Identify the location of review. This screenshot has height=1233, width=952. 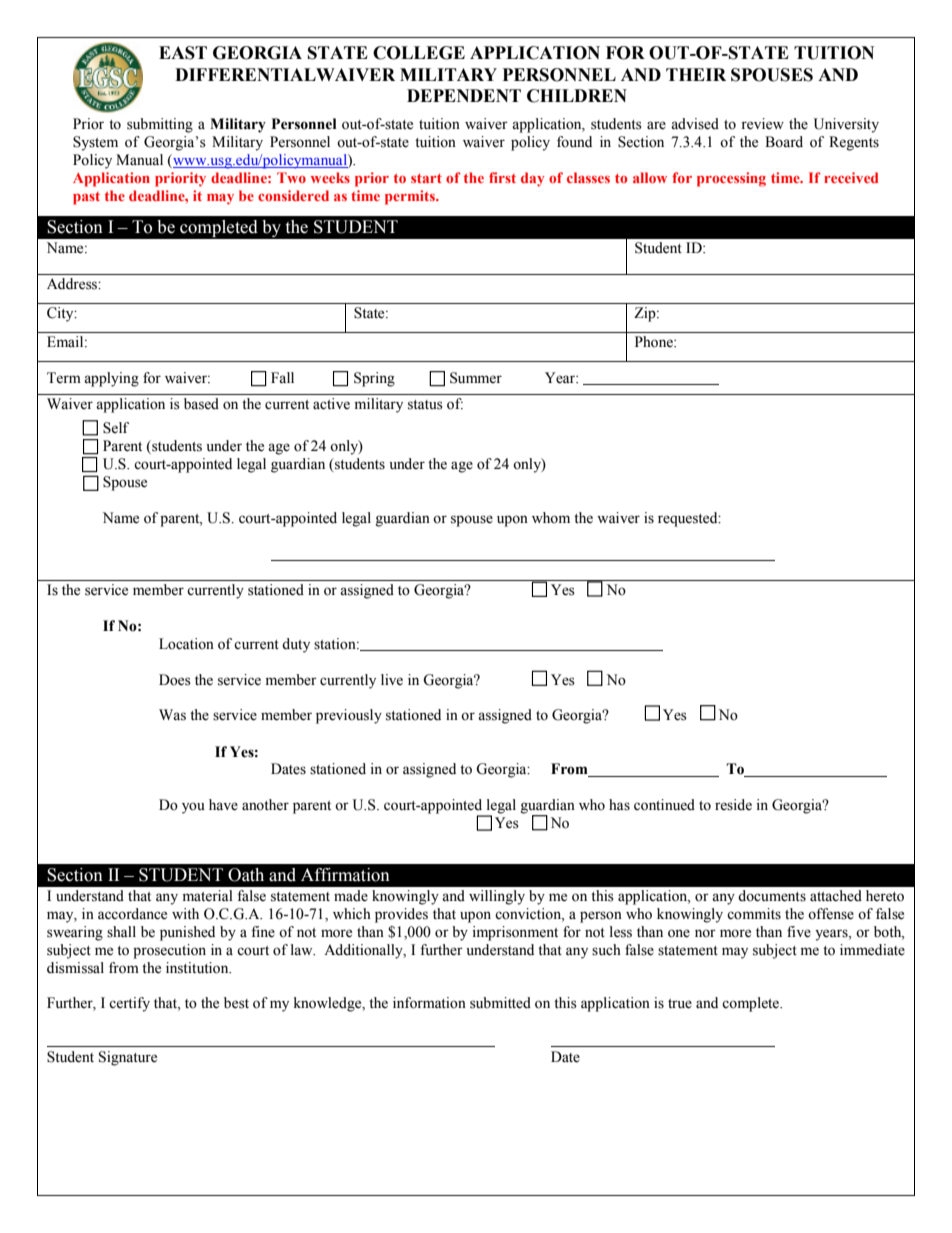
(762, 124).
